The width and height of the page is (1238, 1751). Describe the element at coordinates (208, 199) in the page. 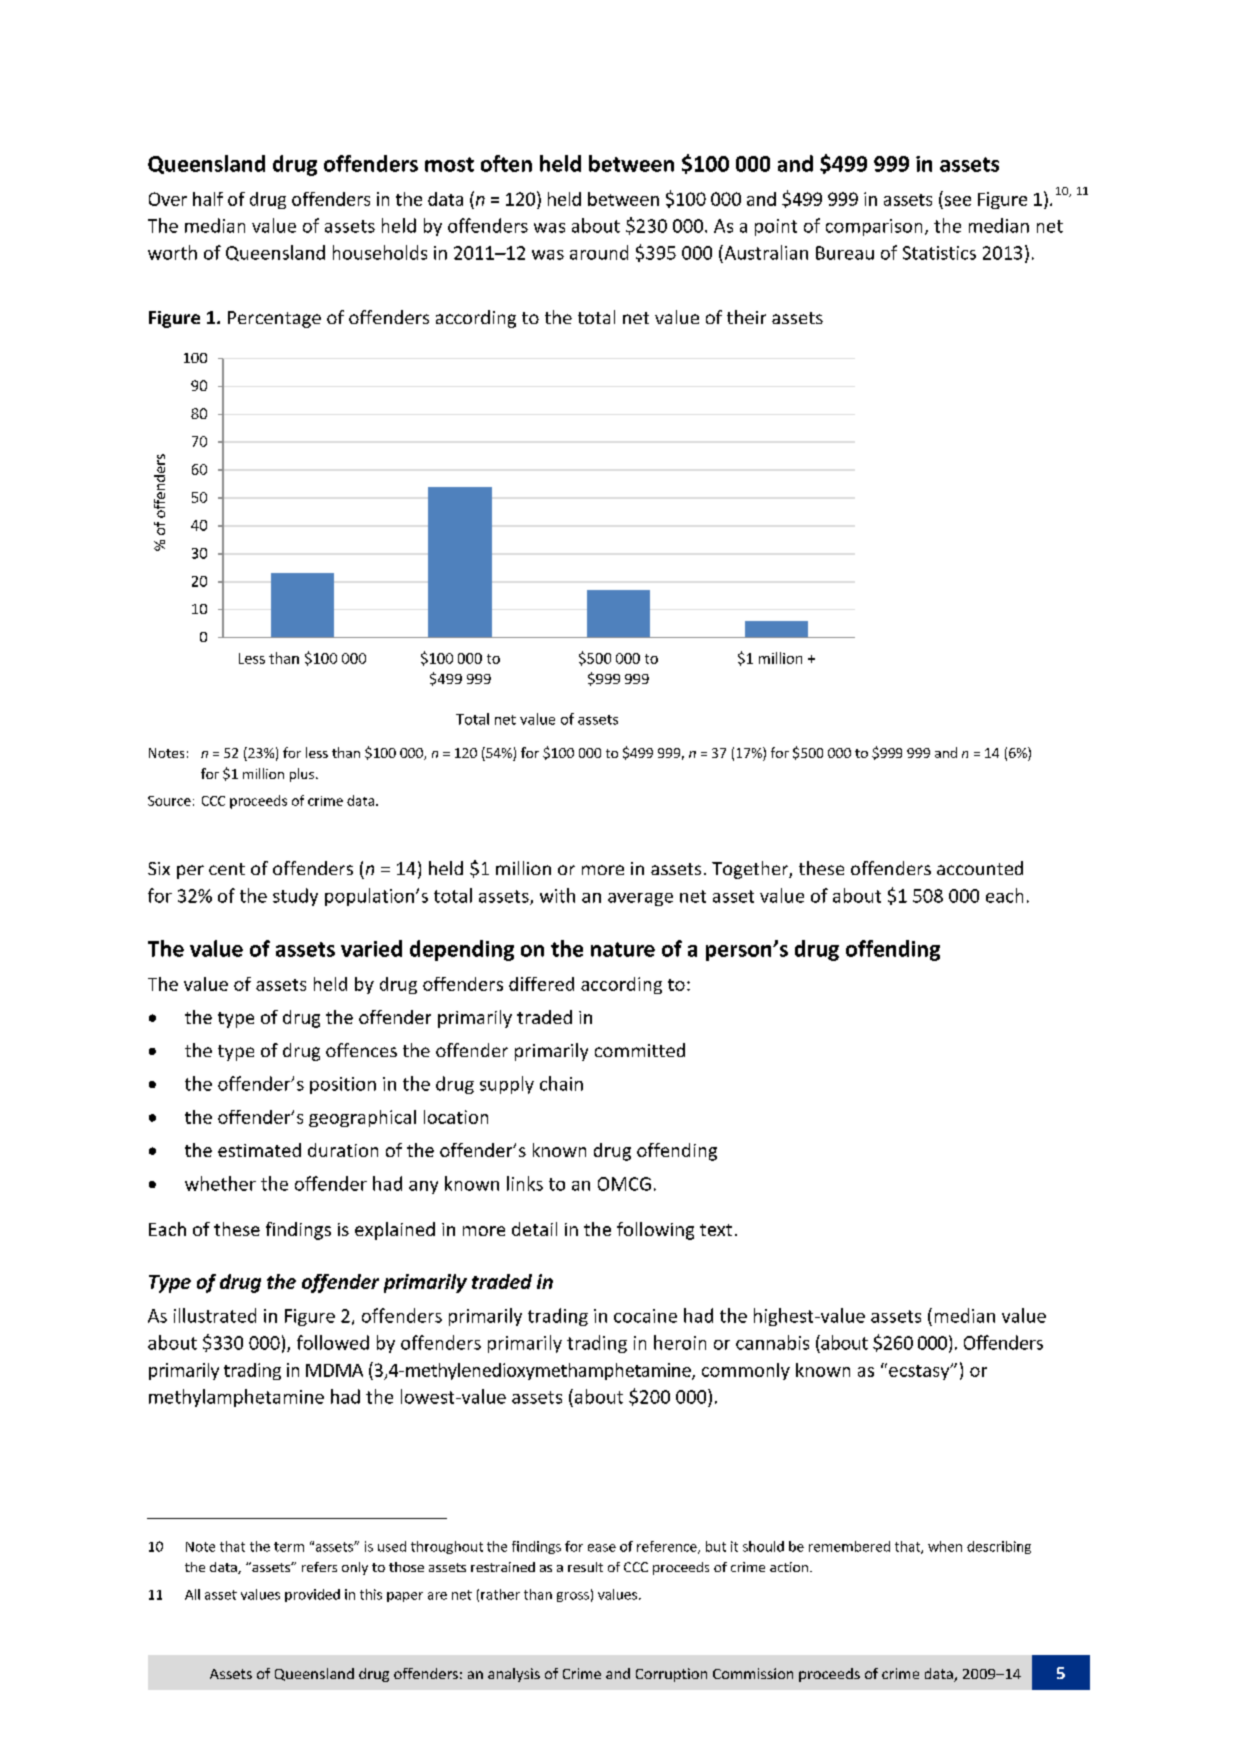

I see `half` at that location.
